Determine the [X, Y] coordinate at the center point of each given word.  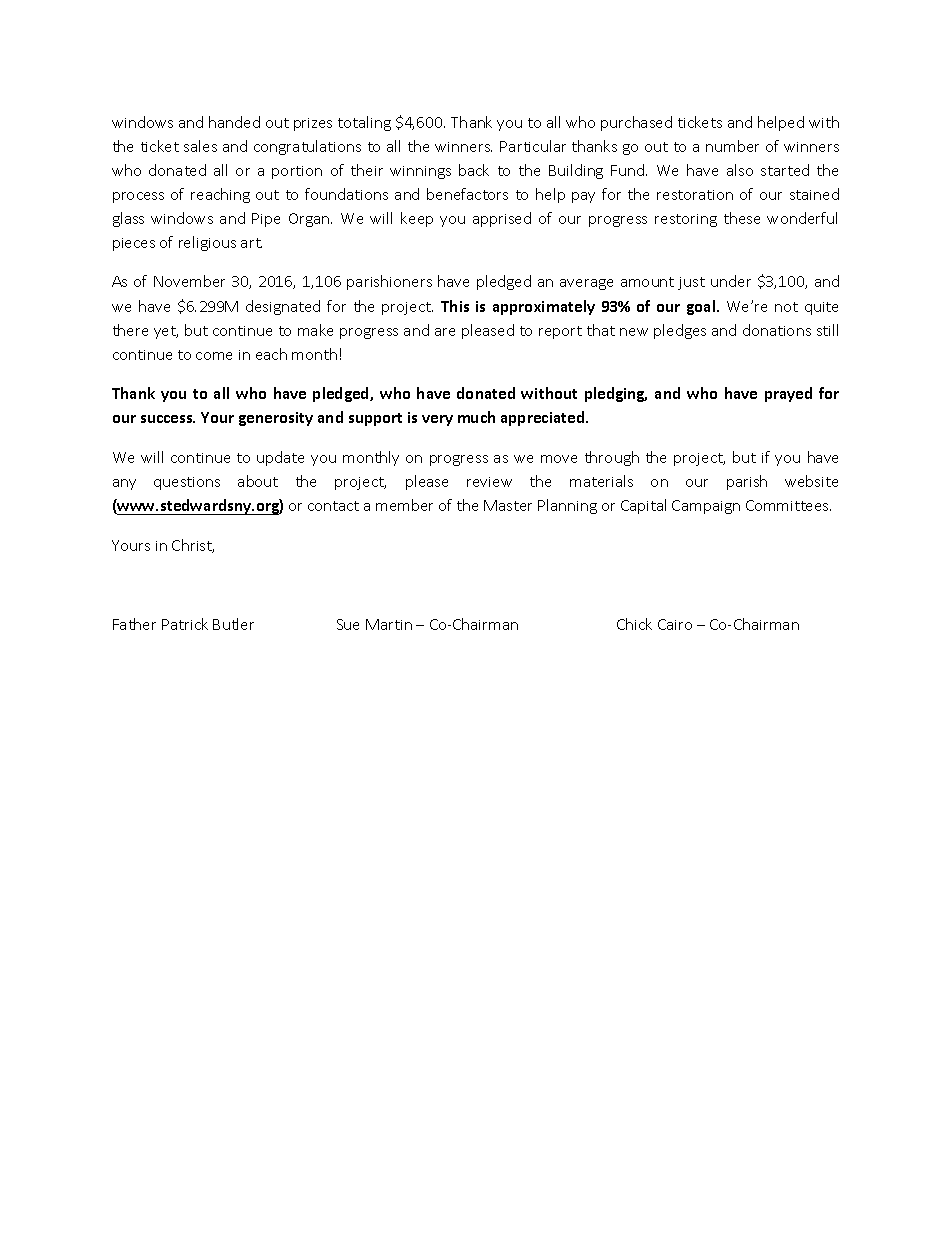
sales [200, 146]
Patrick [185, 624]
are [445, 332]
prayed [788, 394]
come [214, 356]
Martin [389, 624]
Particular [533, 146]
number [732, 146]
